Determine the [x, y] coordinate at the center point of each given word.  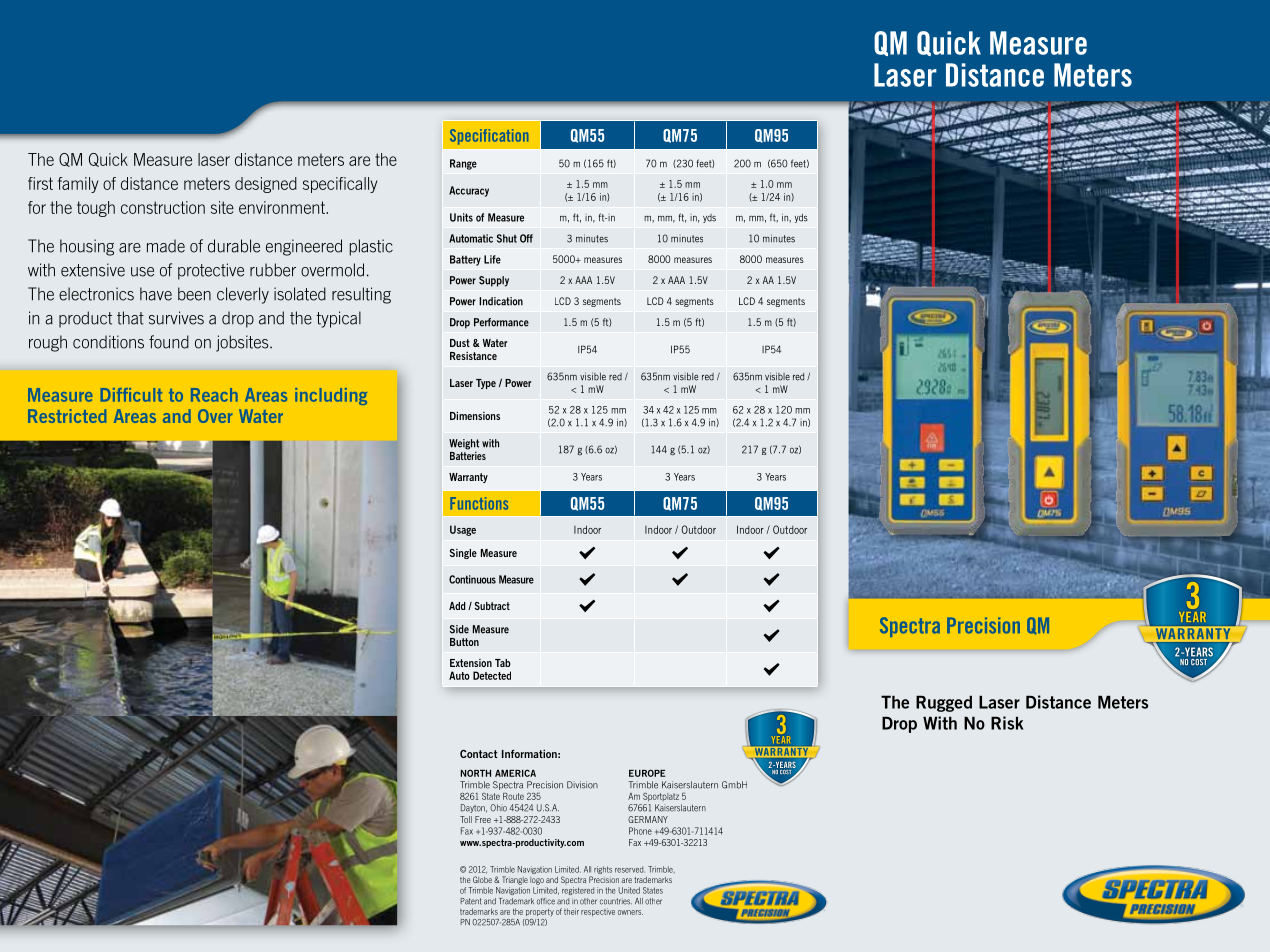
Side [459, 629]
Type [486, 384]
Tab [503, 663]
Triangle [515, 880]
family [78, 185]
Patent [471, 901]
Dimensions [475, 415]
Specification [489, 137]
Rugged [944, 703]
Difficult [131, 395]
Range [463, 164]
